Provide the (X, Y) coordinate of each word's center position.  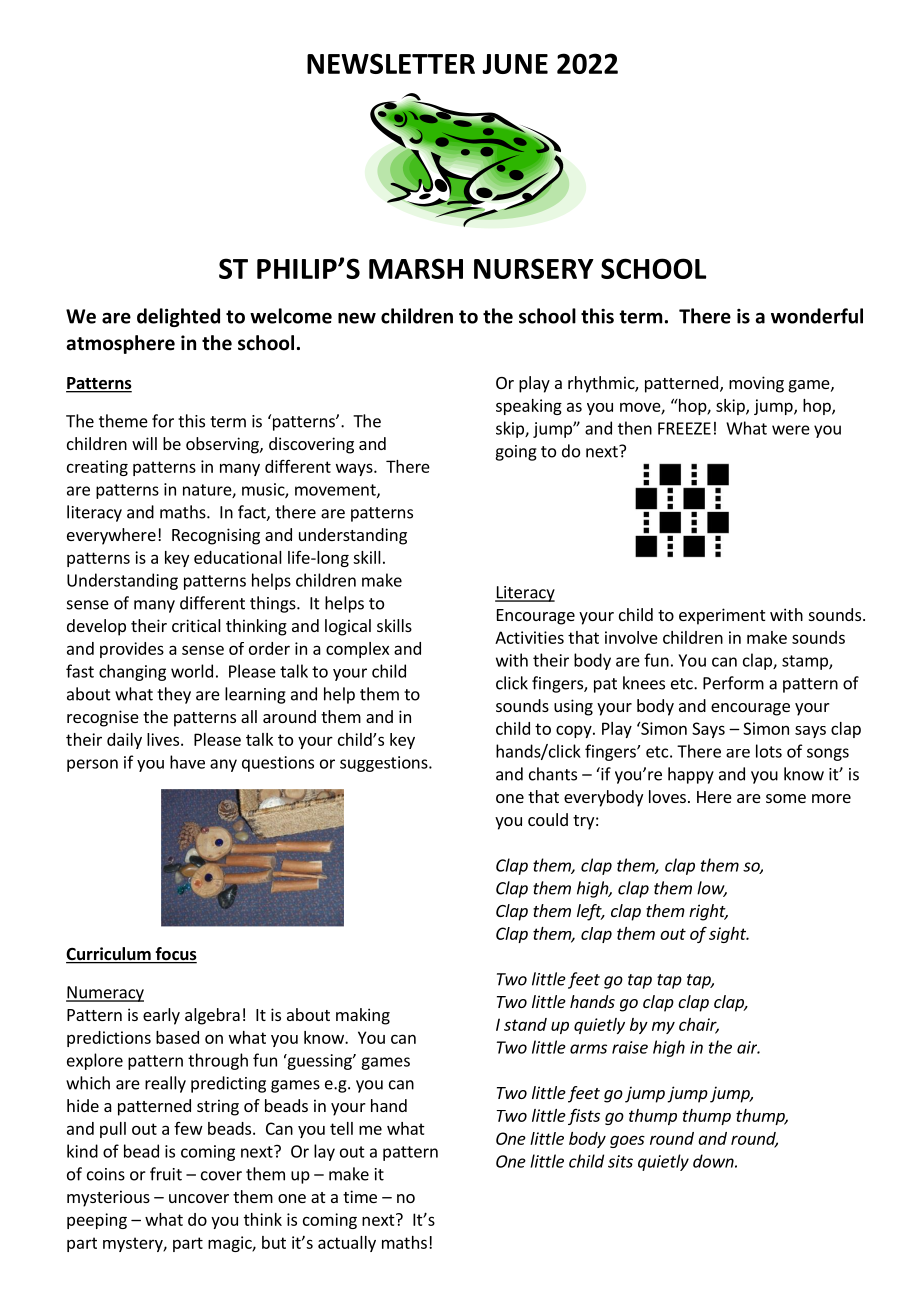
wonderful (817, 316)
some (786, 798)
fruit (166, 1174)
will (144, 443)
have (187, 762)
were (791, 430)
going (516, 453)
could (548, 819)
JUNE (515, 64)
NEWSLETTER (391, 63)
